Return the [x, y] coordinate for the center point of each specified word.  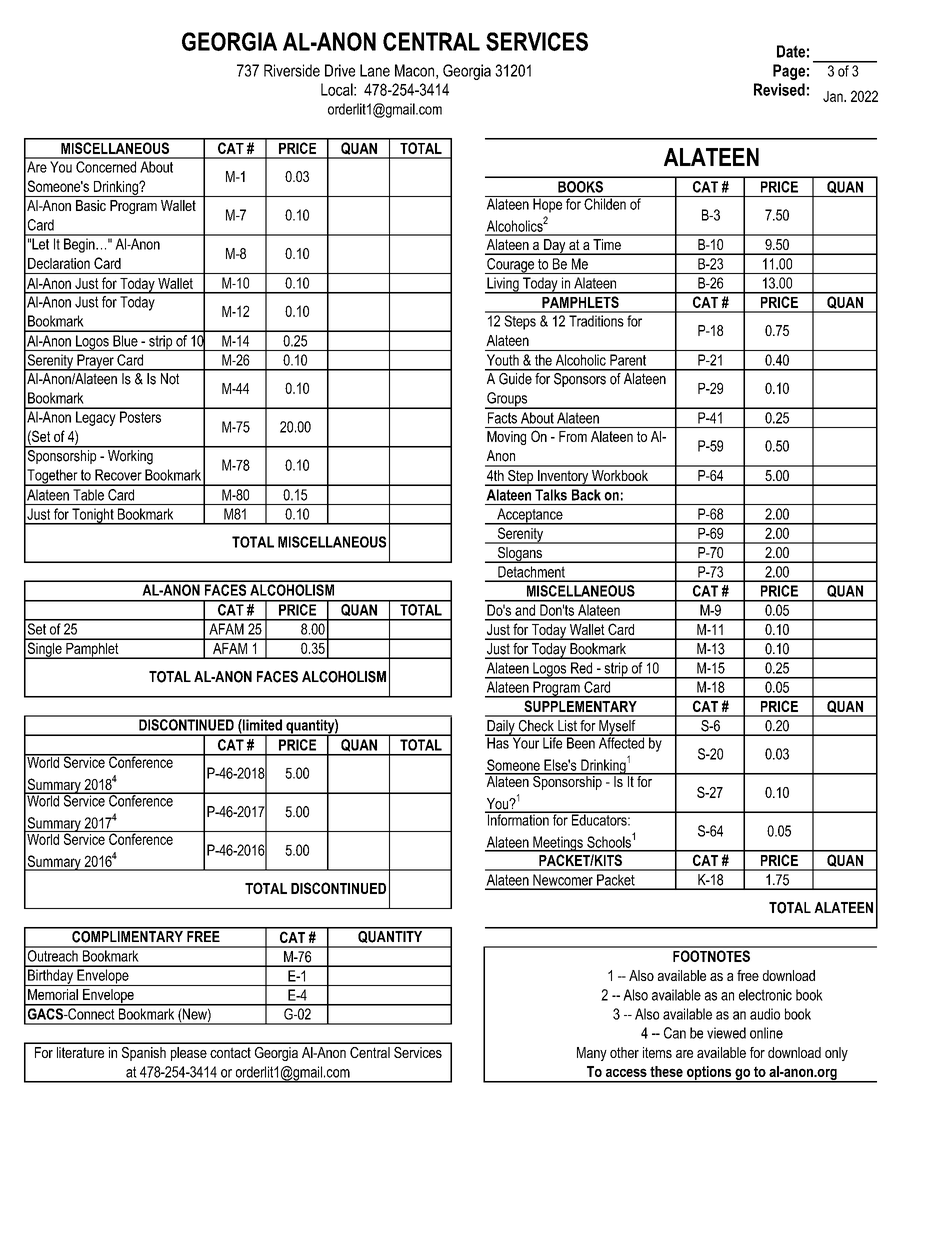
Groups [507, 400]
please [189, 1054]
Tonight [93, 516]
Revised [779, 89]
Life [553, 742]
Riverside [292, 70]
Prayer [95, 362]
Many [592, 1054]
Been [581, 742]
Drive [340, 70]
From [573, 436]
